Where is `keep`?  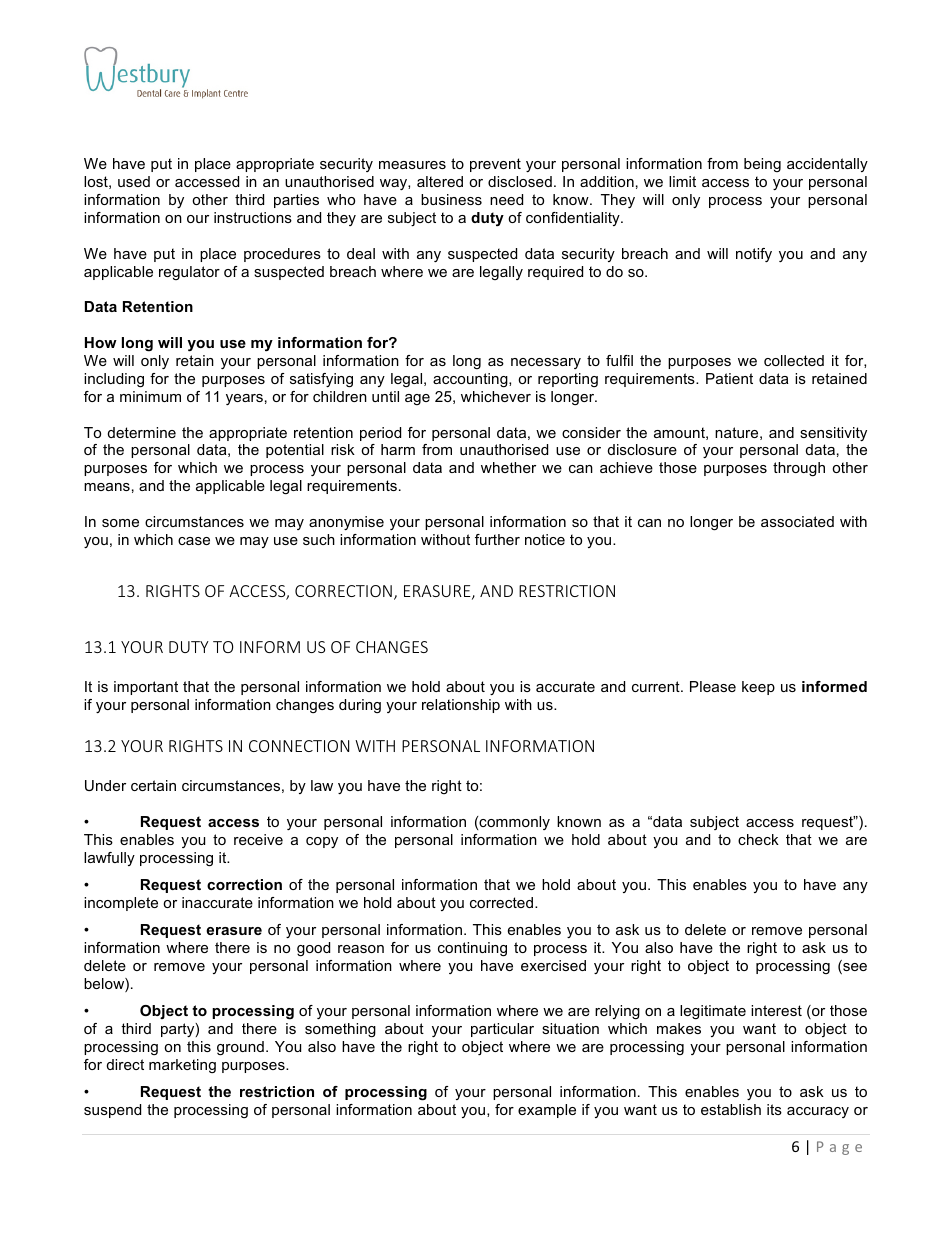 keep is located at coordinates (758, 688).
